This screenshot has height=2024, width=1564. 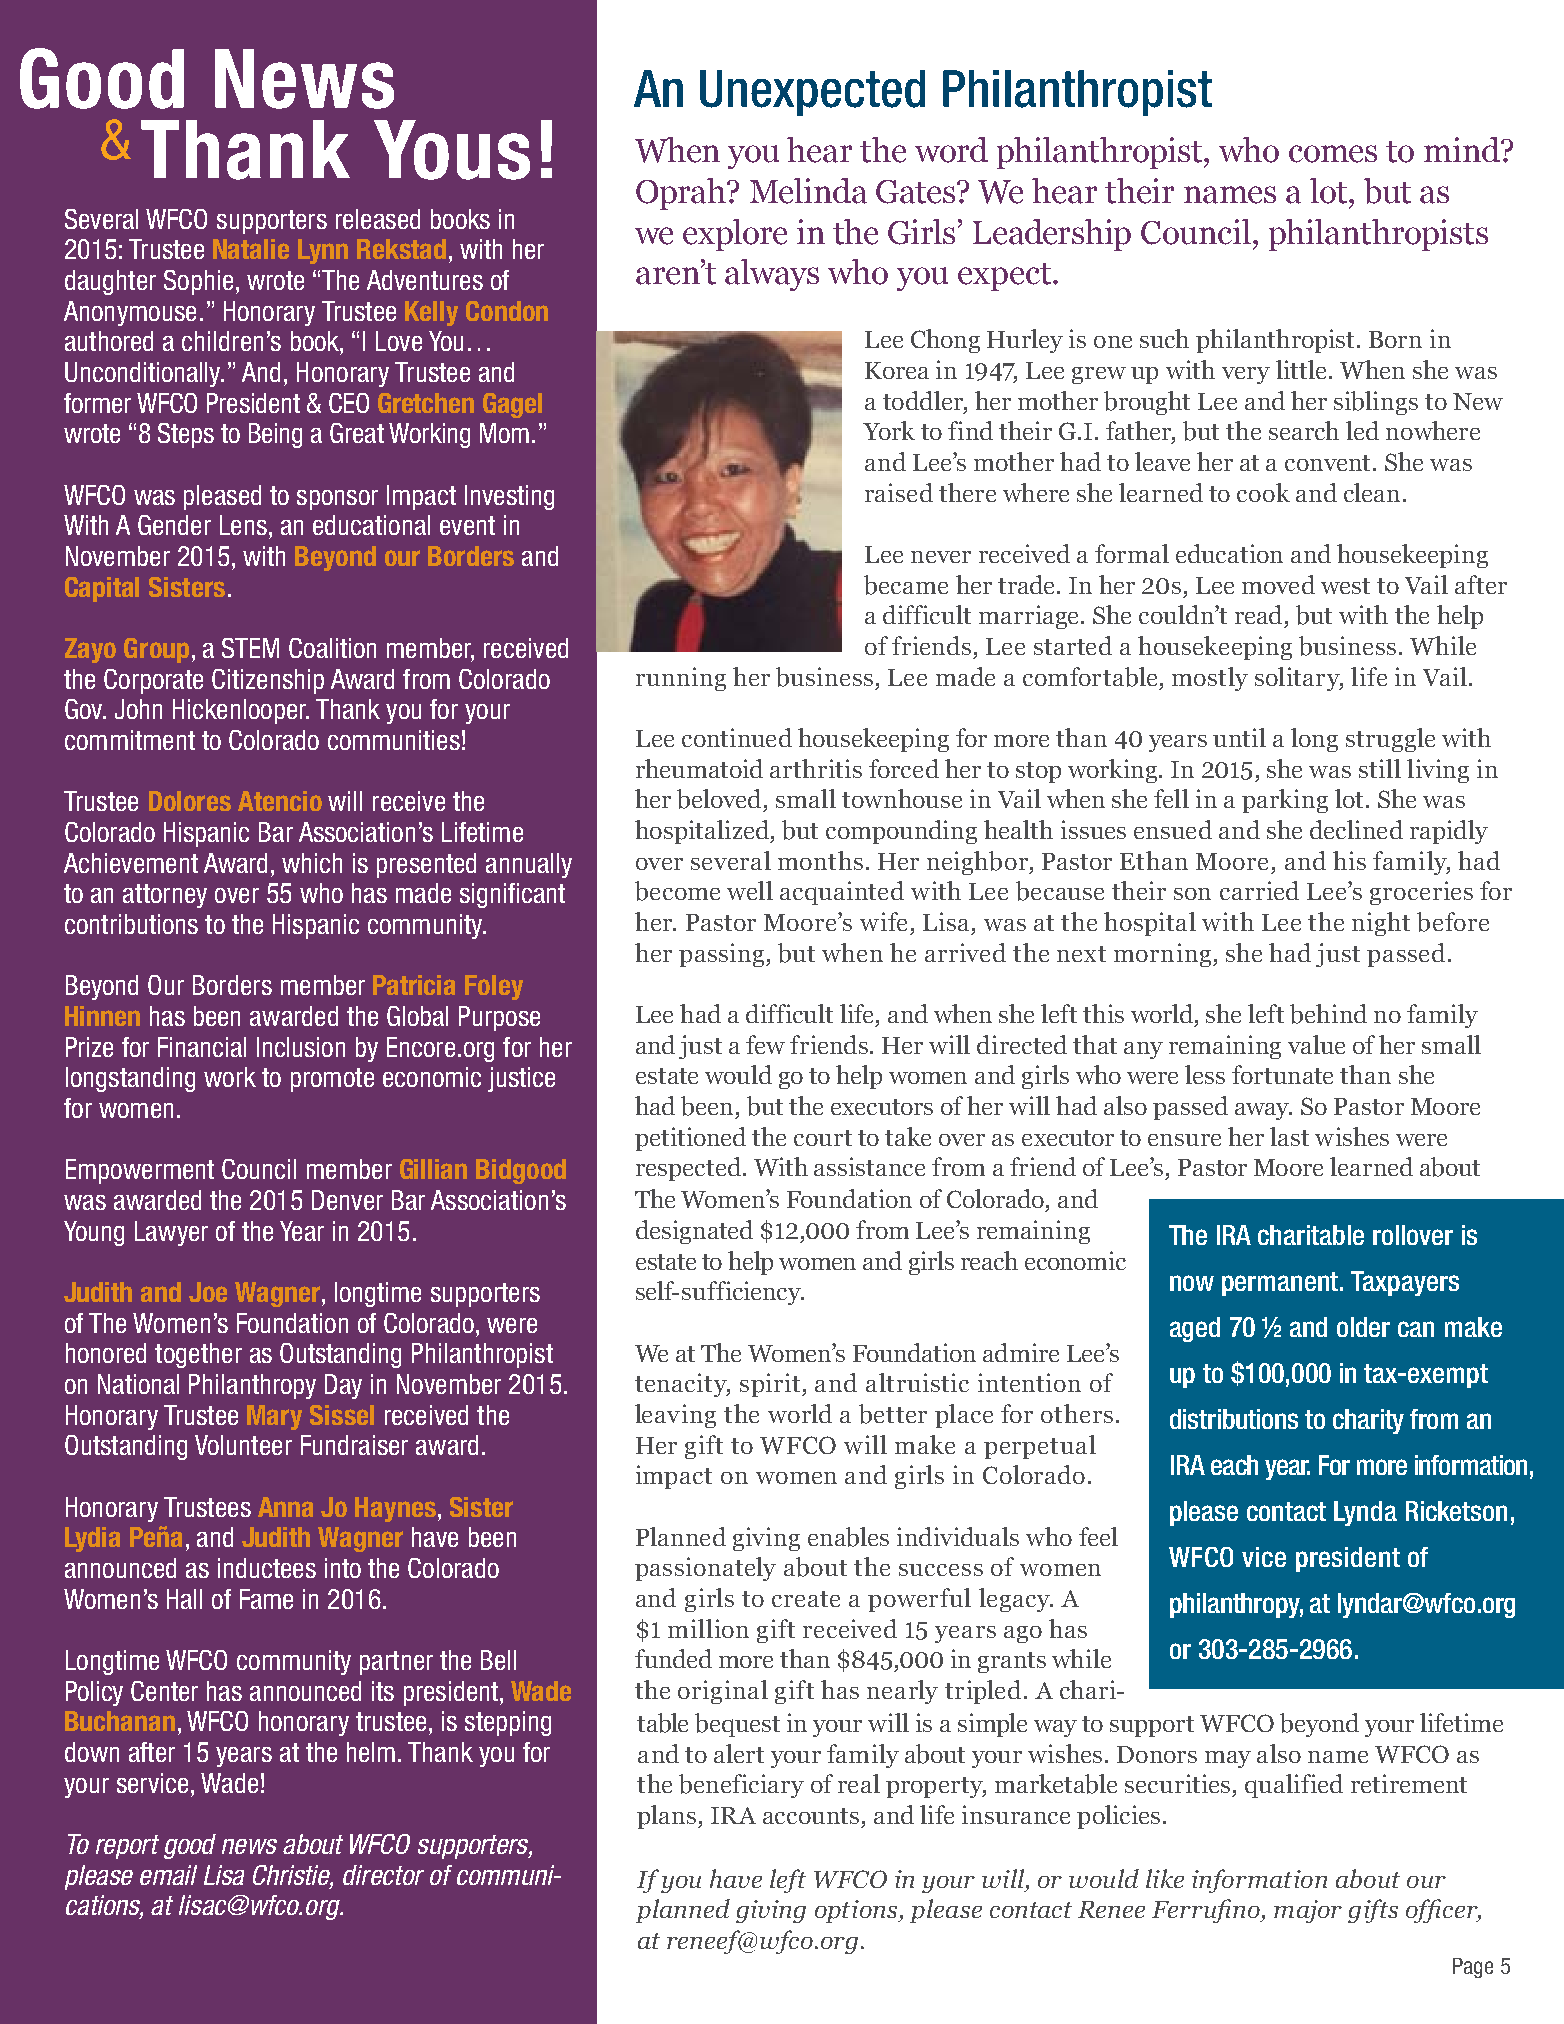 What do you see at coordinates (1316, 1044) in the screenshot?
I see `value` at bounding box center [1316, 1044].
